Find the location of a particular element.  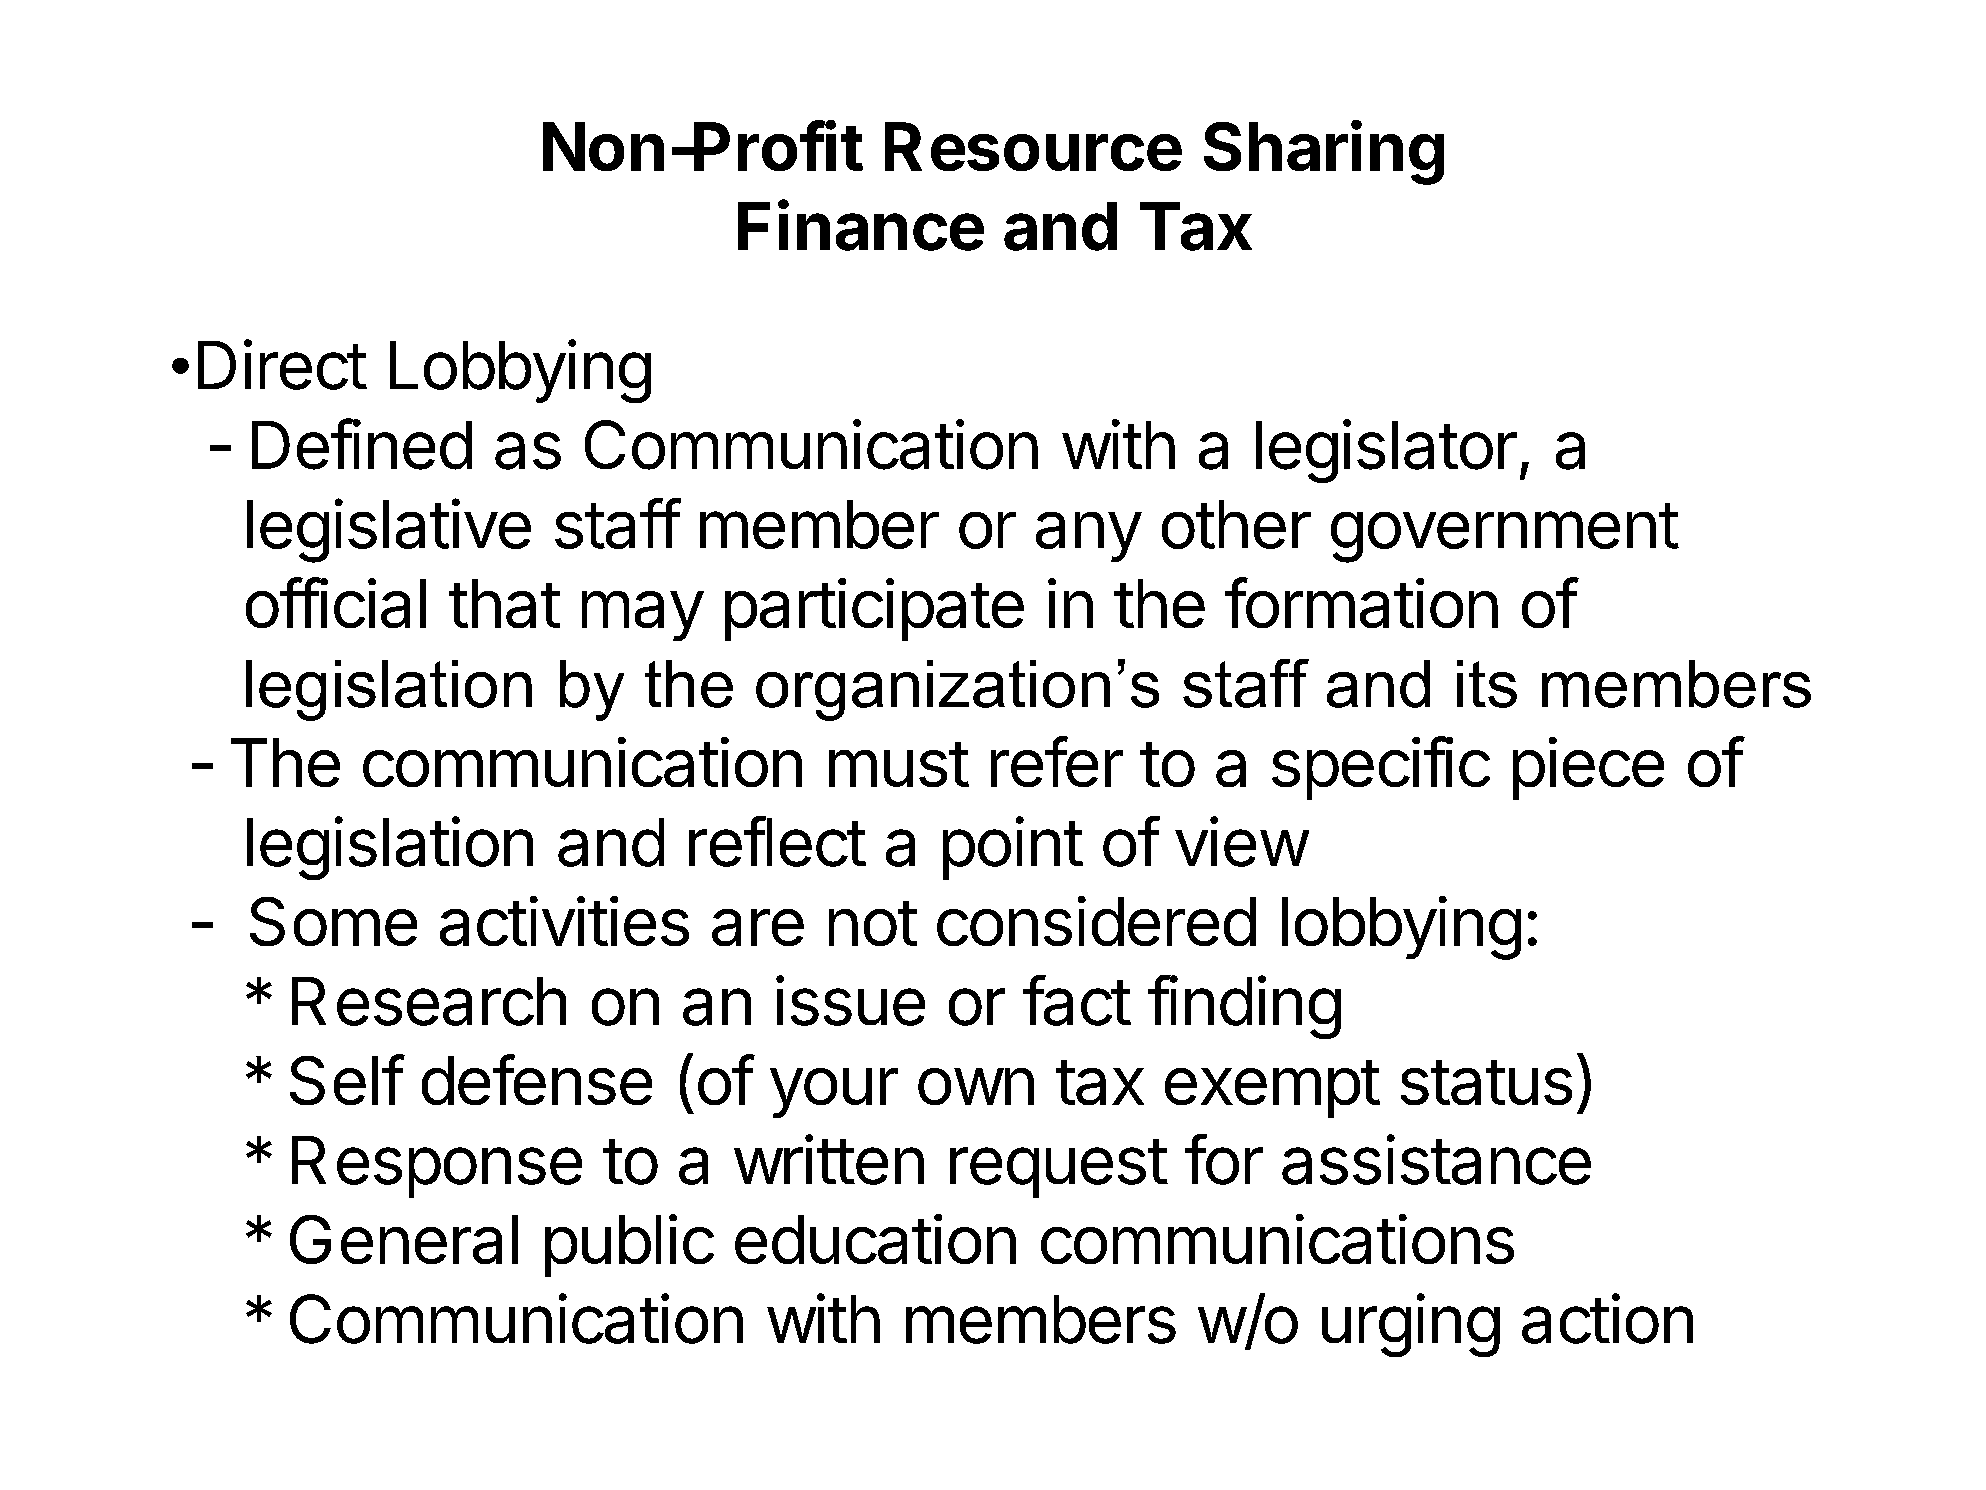

any is located at coordinates (1088, 537).
